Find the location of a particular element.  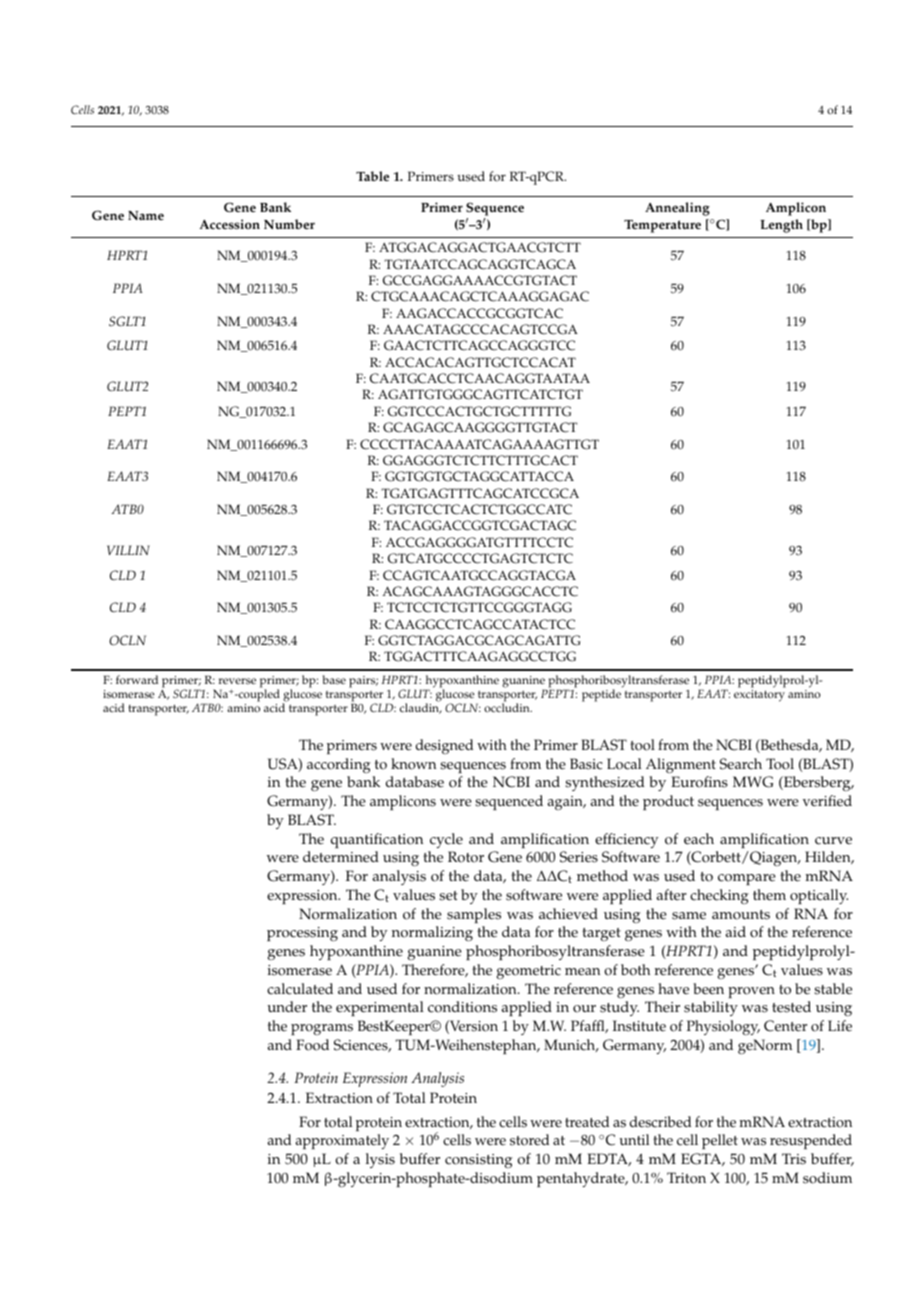

consisting is located at coordinates (478, 1161).
